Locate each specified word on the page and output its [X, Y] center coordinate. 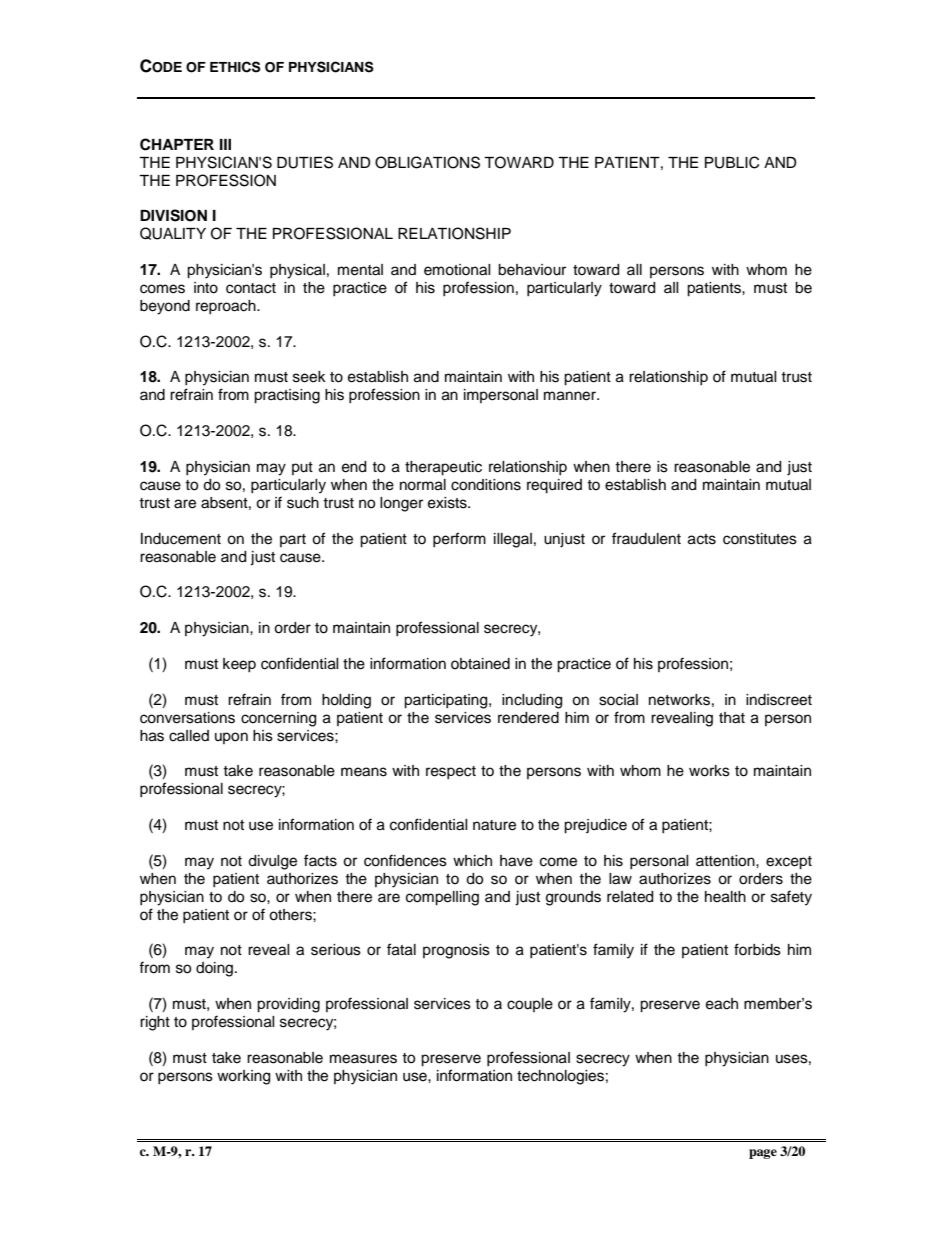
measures [363, 1059]
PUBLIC [732, 162]
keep [239, 665]
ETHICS [235, 67]
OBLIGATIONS [427, 162]
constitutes [760, 539]
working [243, 1077]
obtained [480, 664]
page [763, 1154]
